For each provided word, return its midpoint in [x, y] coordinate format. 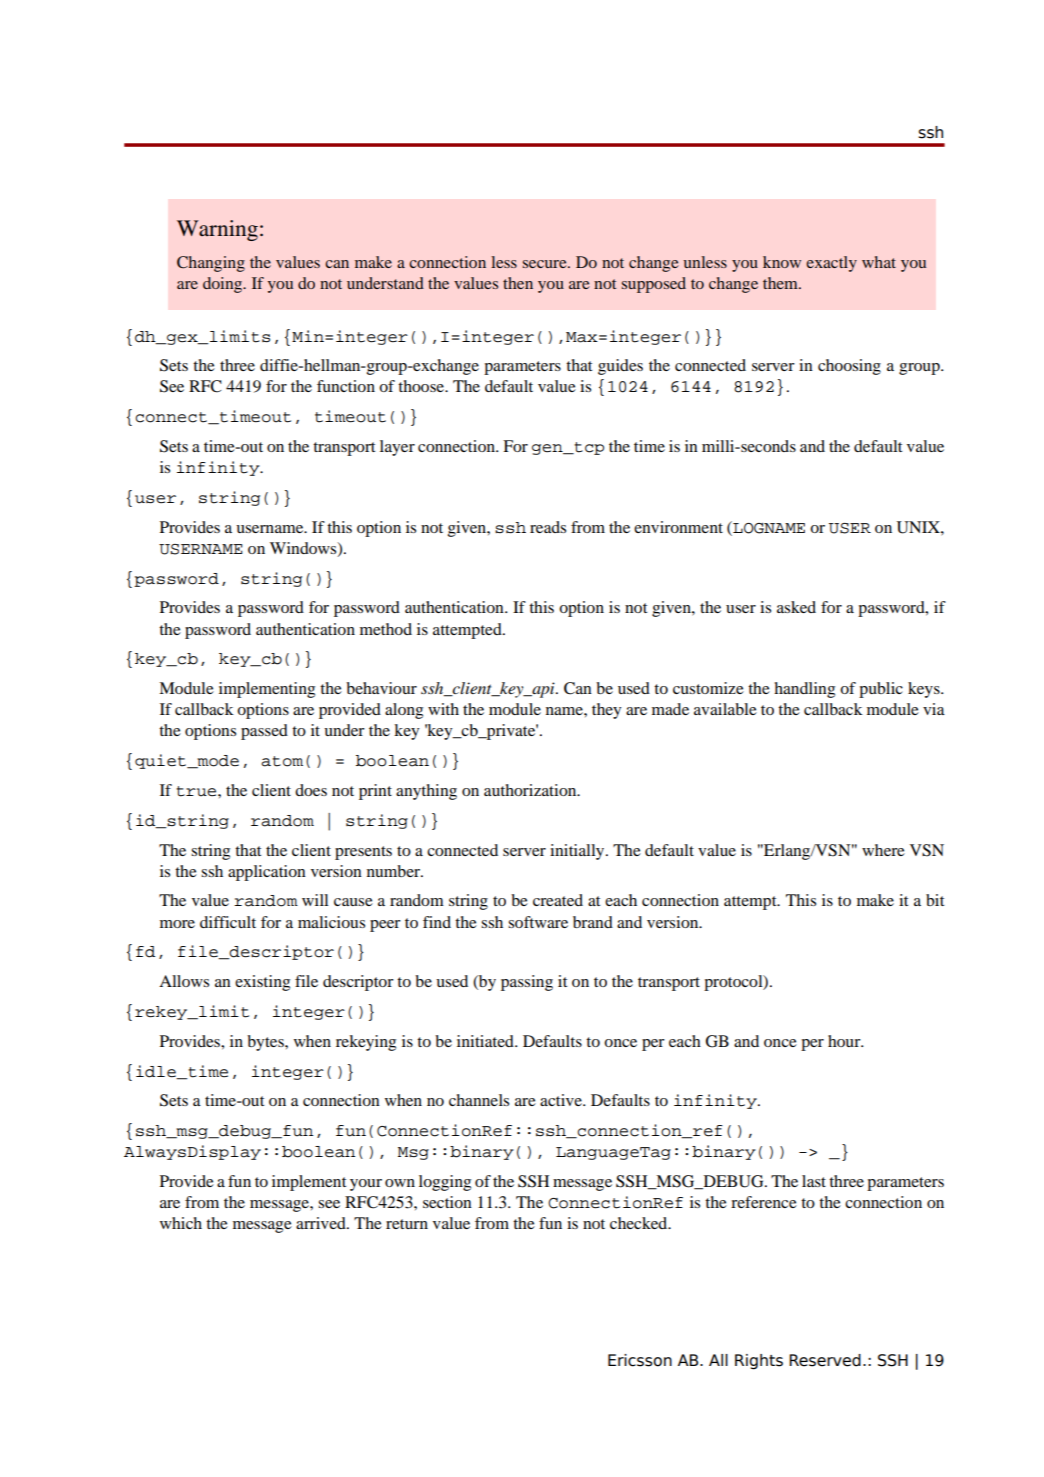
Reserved [825, 1360]
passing [527, 983]
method [386, 629]
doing [224, 285]
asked [796, 607]
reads [548, 527]
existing [262, 983]
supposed [654, 285]
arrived [322, 1223]
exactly [831, 264]
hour [845, 1041]
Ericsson [640, 1360]
